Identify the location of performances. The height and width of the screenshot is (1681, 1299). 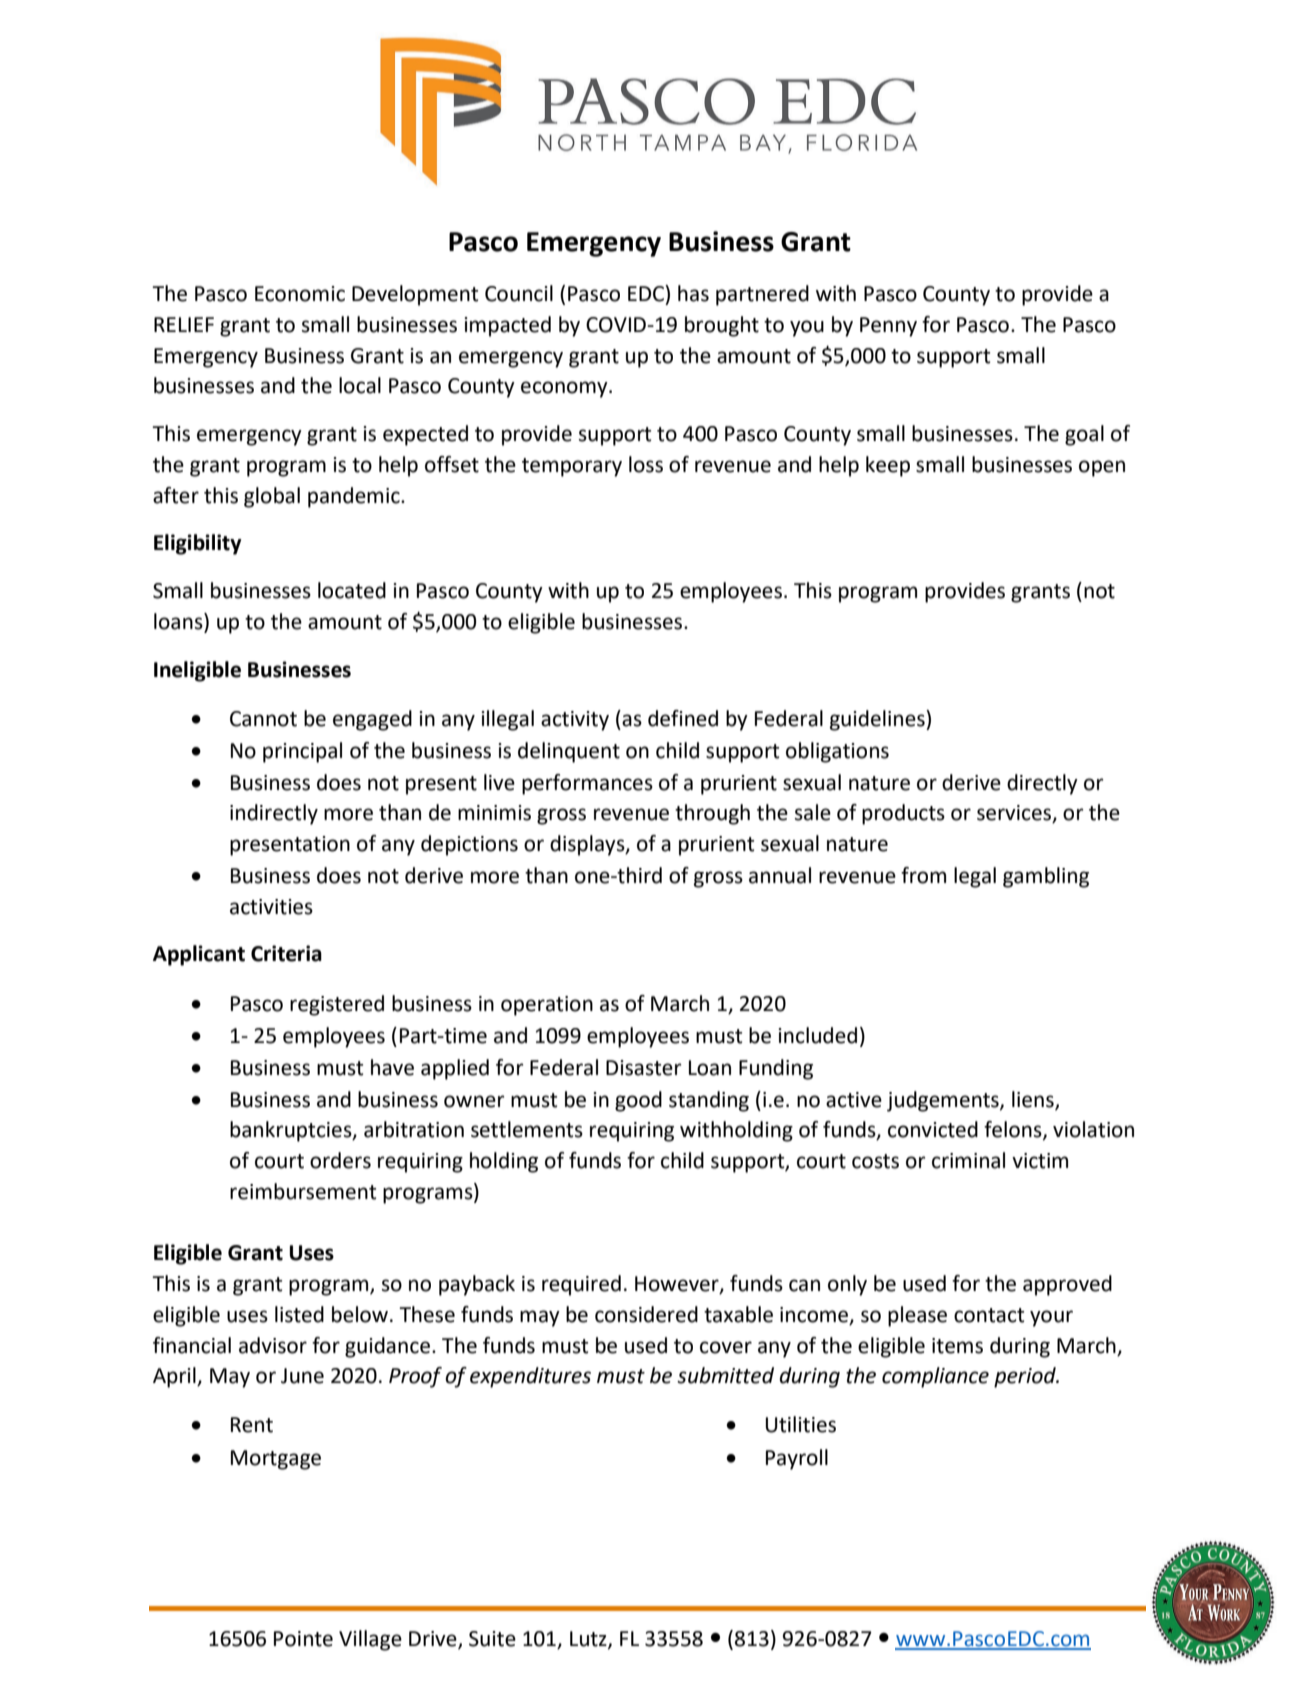
(587, 784).
